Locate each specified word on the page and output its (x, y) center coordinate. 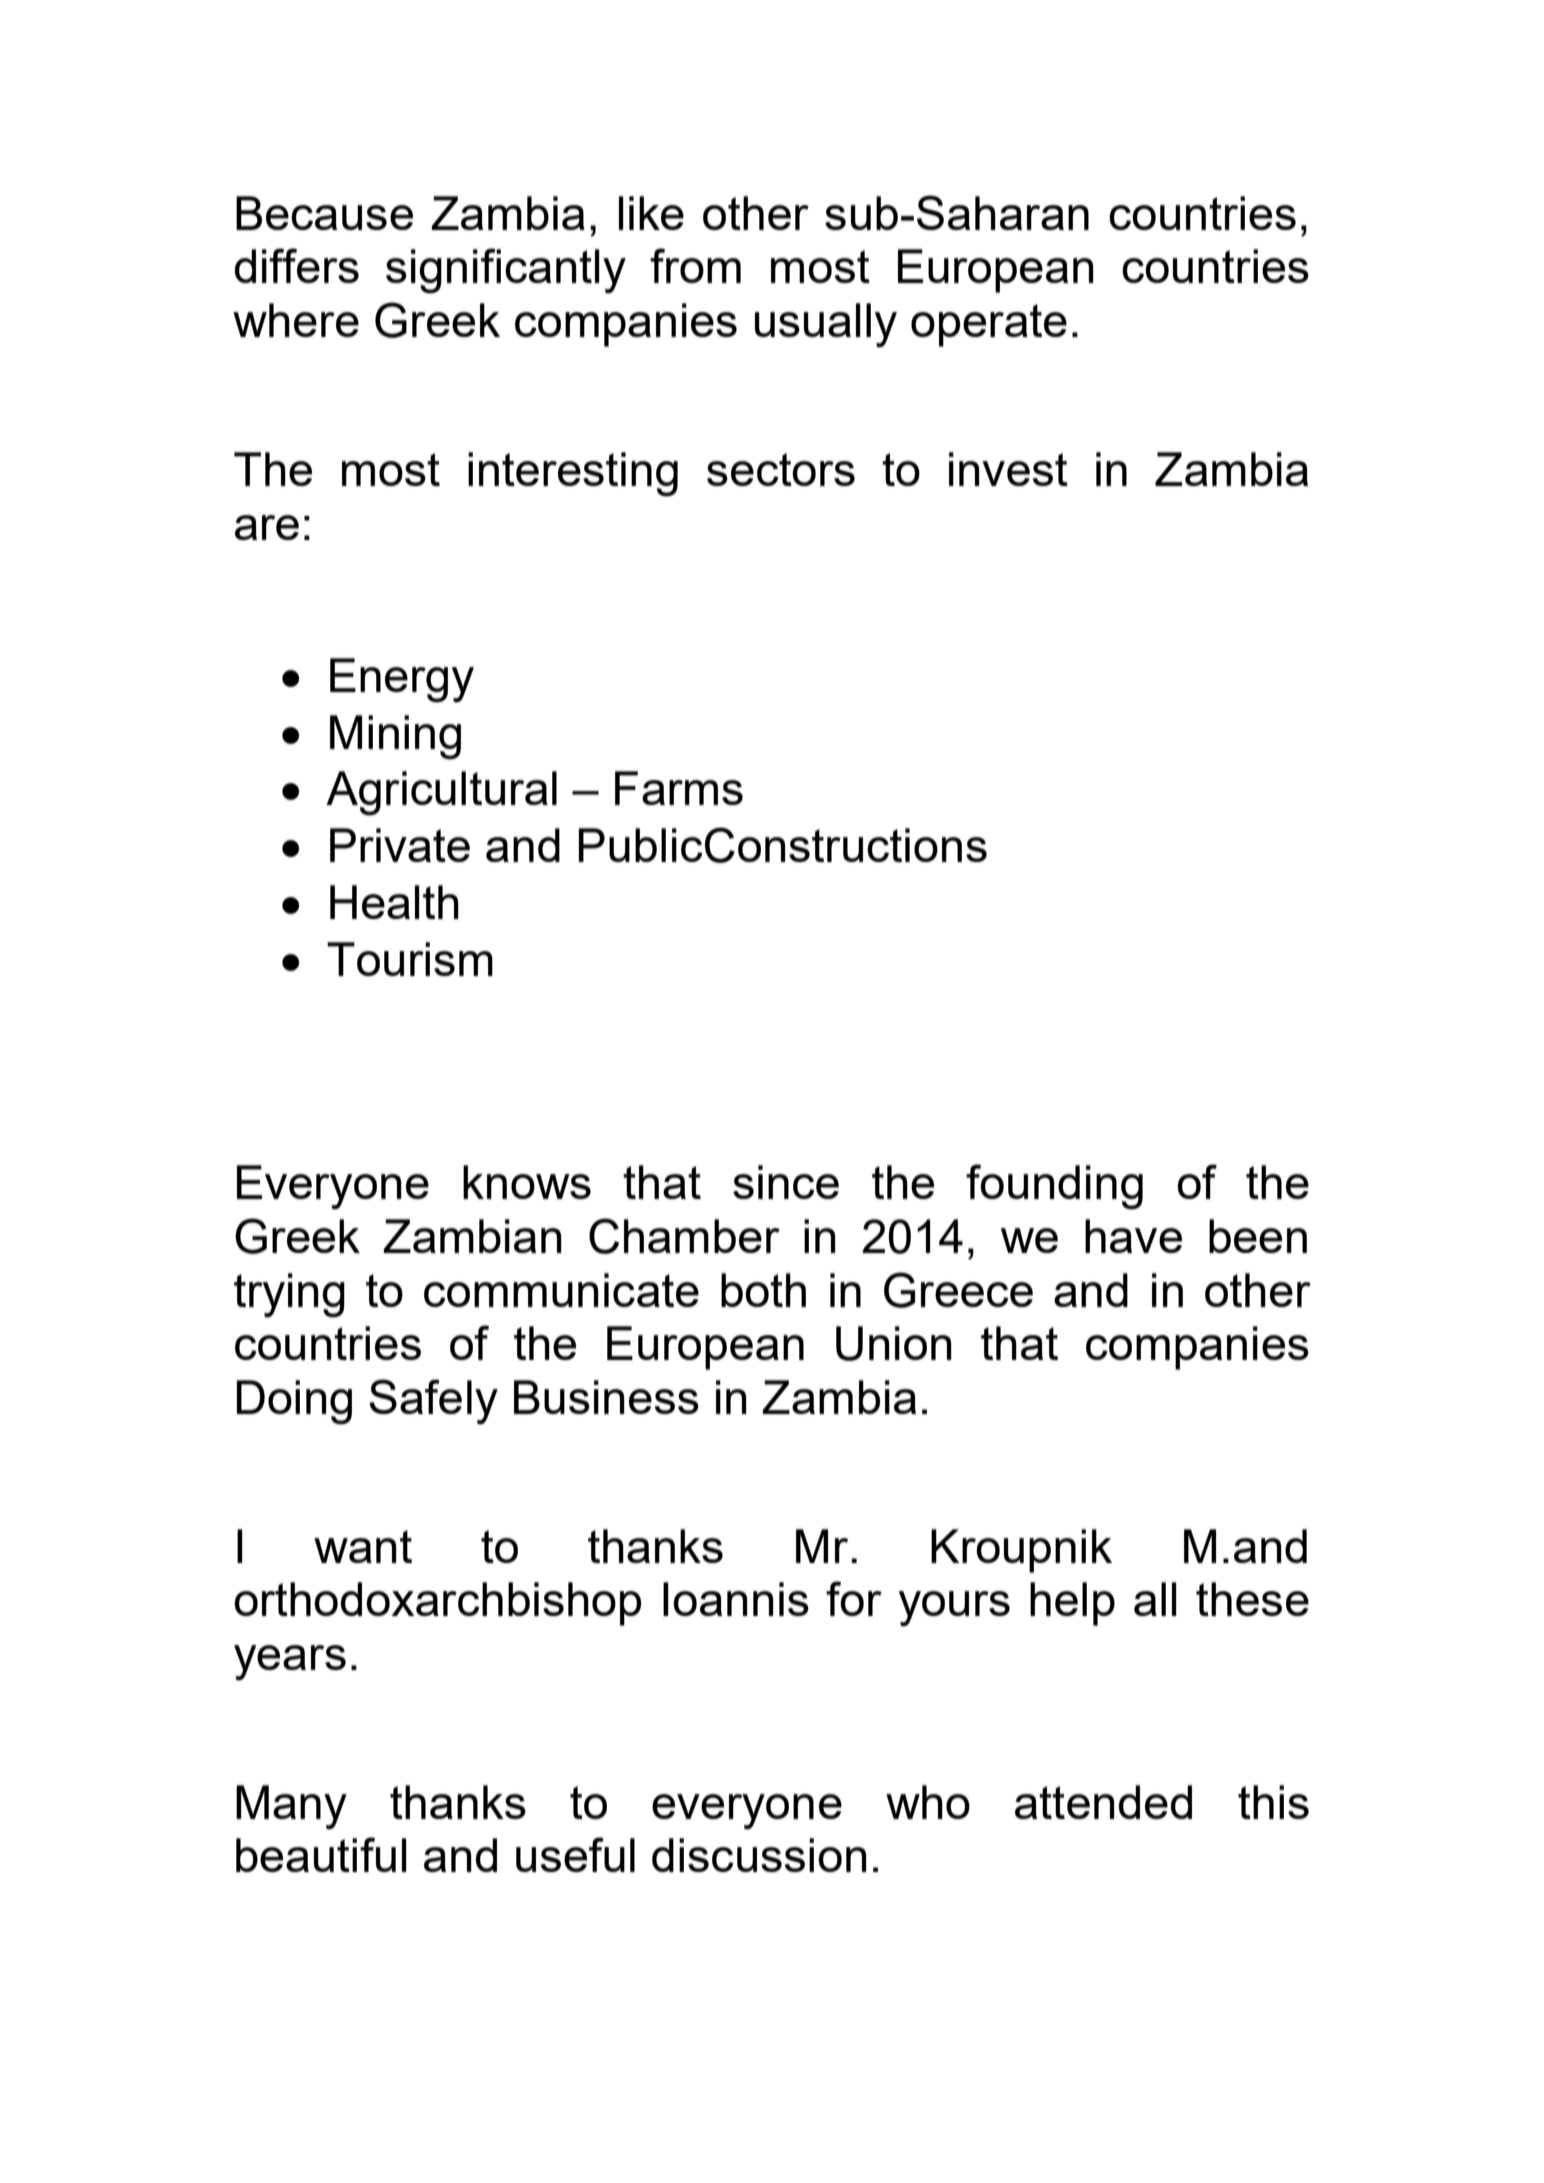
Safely (433, 1402)
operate (989, 325)
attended (1103, 1802)
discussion (759, 1855)
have (1133, 1236)
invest (1008, 469)
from (695, 265)
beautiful (321, 1854)
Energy (402, 680)
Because (324, 213)
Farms (679, 788)
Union (894, 1343)
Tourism (410, 959)
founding (1054, 1187)
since (786, 1182)
